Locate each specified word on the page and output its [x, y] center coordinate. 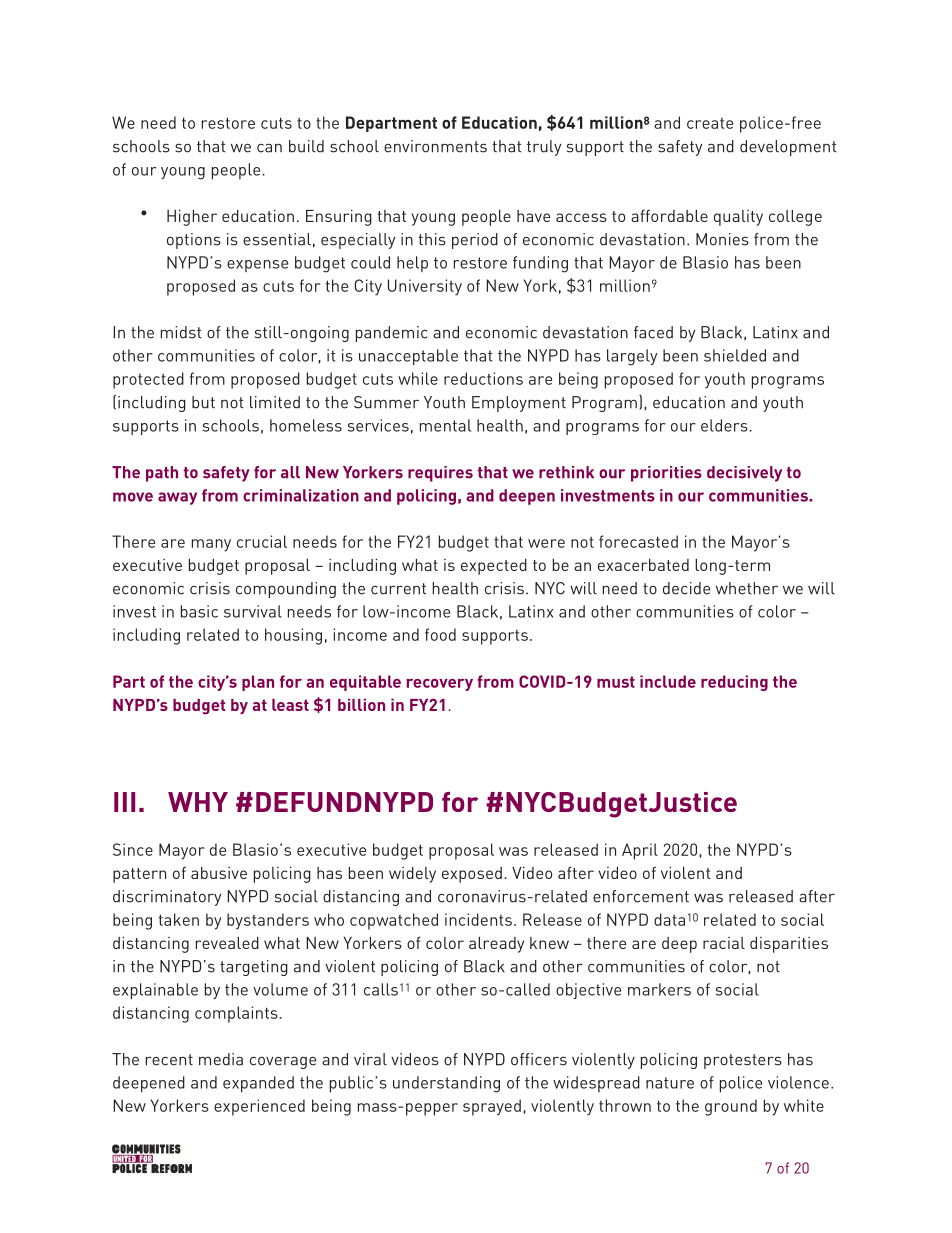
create [710, 123]
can [269, 148]
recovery [440, 685]
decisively [744, 474]
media [221, 1059]
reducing [734, 683]
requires [440, 474]
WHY [198, 802]
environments [435, 146]
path [162, 474]
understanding [446, 1084]
